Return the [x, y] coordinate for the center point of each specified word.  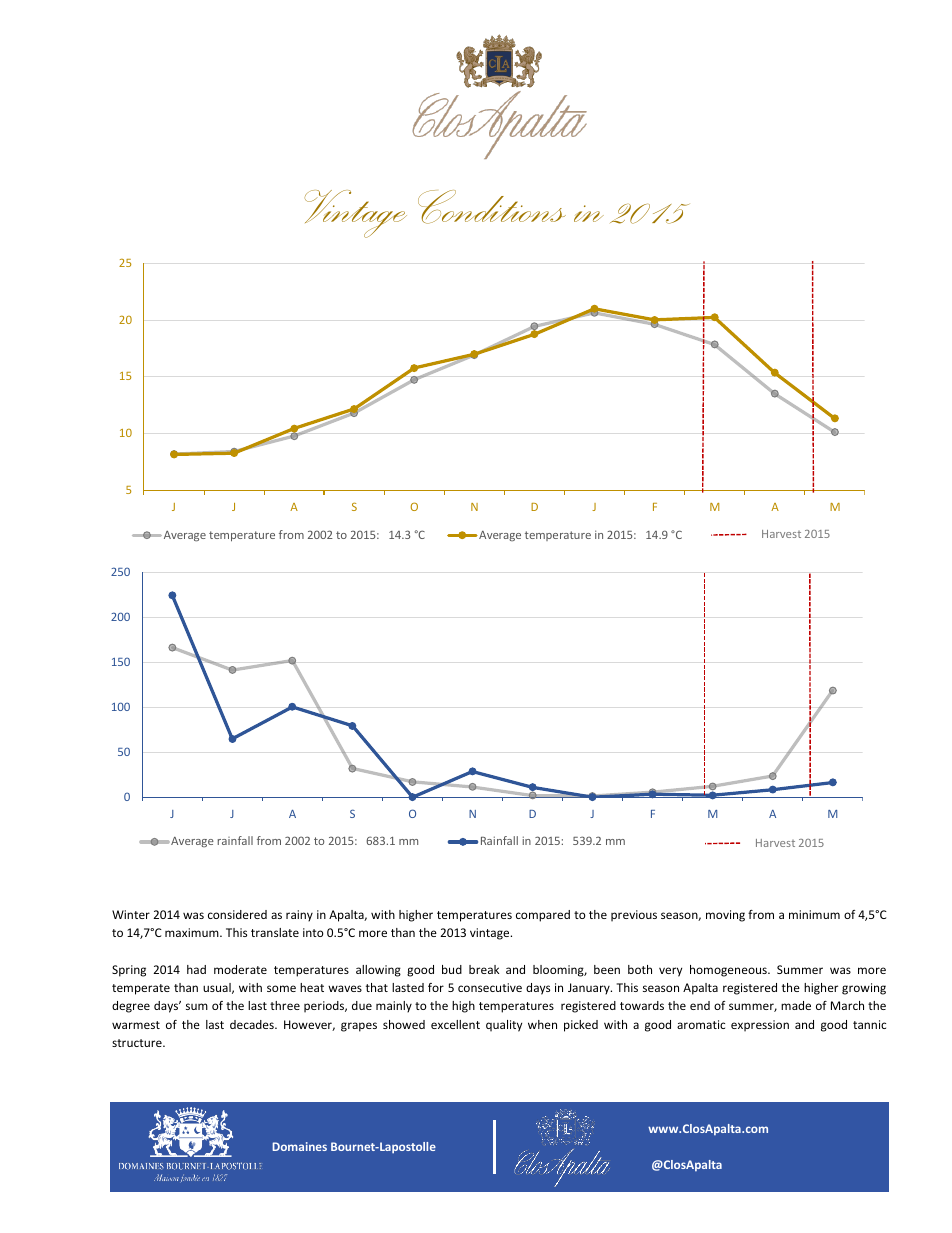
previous [634, 916]
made [796, 1005]
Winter [131, 914]
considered [237, 914]
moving [725, 916]
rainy [299, 916]
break [484, 969]
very [670, 972]
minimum [814, 914]
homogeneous [729, 971]
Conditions [492, 207]
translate [275, 932]
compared [543, 916]
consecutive [490, 987]
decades [253, 1024]
